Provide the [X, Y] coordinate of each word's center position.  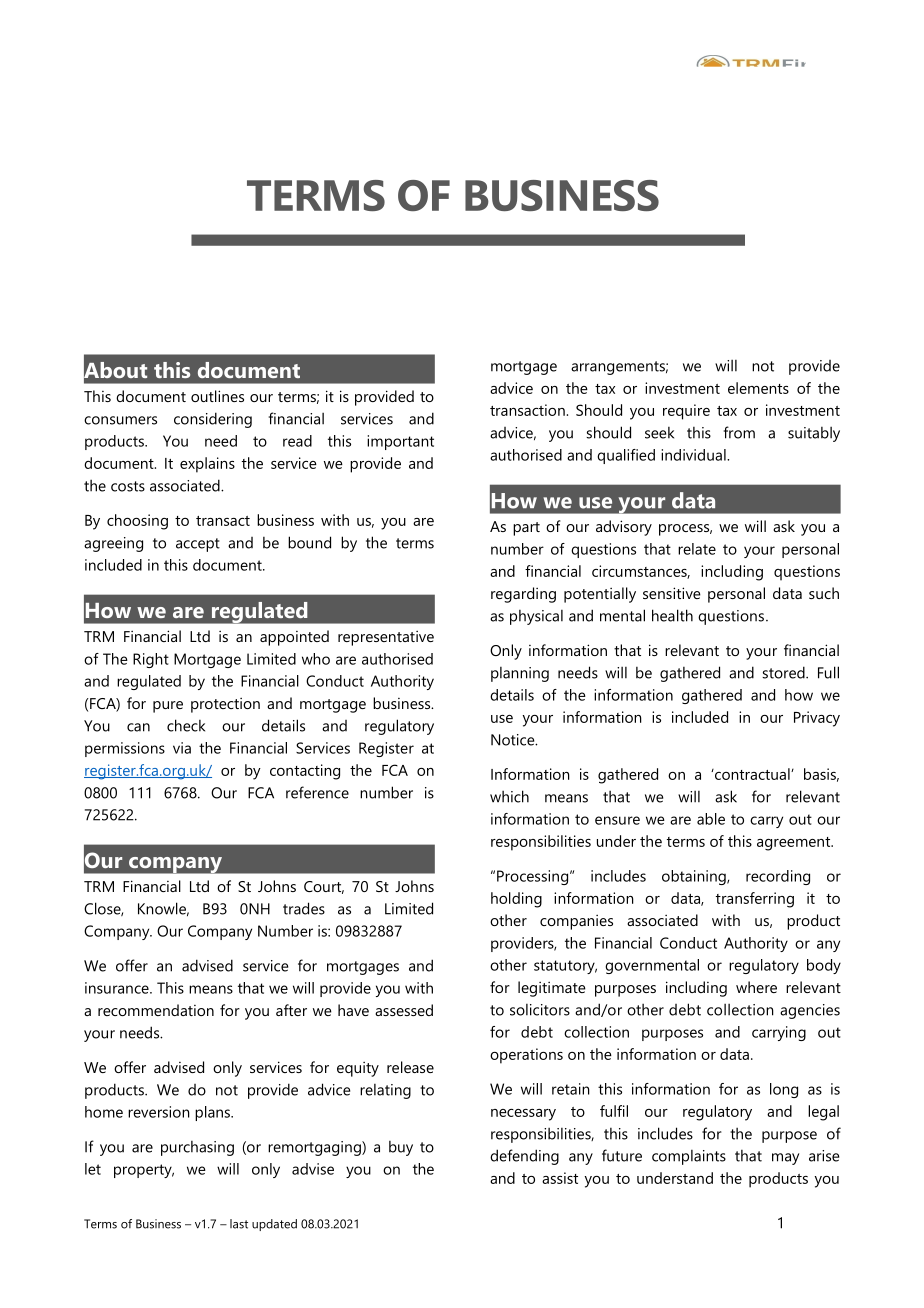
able [711, 819]
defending [524, 1157]
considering [213, 420]
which [509, 796]
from [739, 432]
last [239, 1224]
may [785, 1159]
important [400, 442]
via [182, 748]
